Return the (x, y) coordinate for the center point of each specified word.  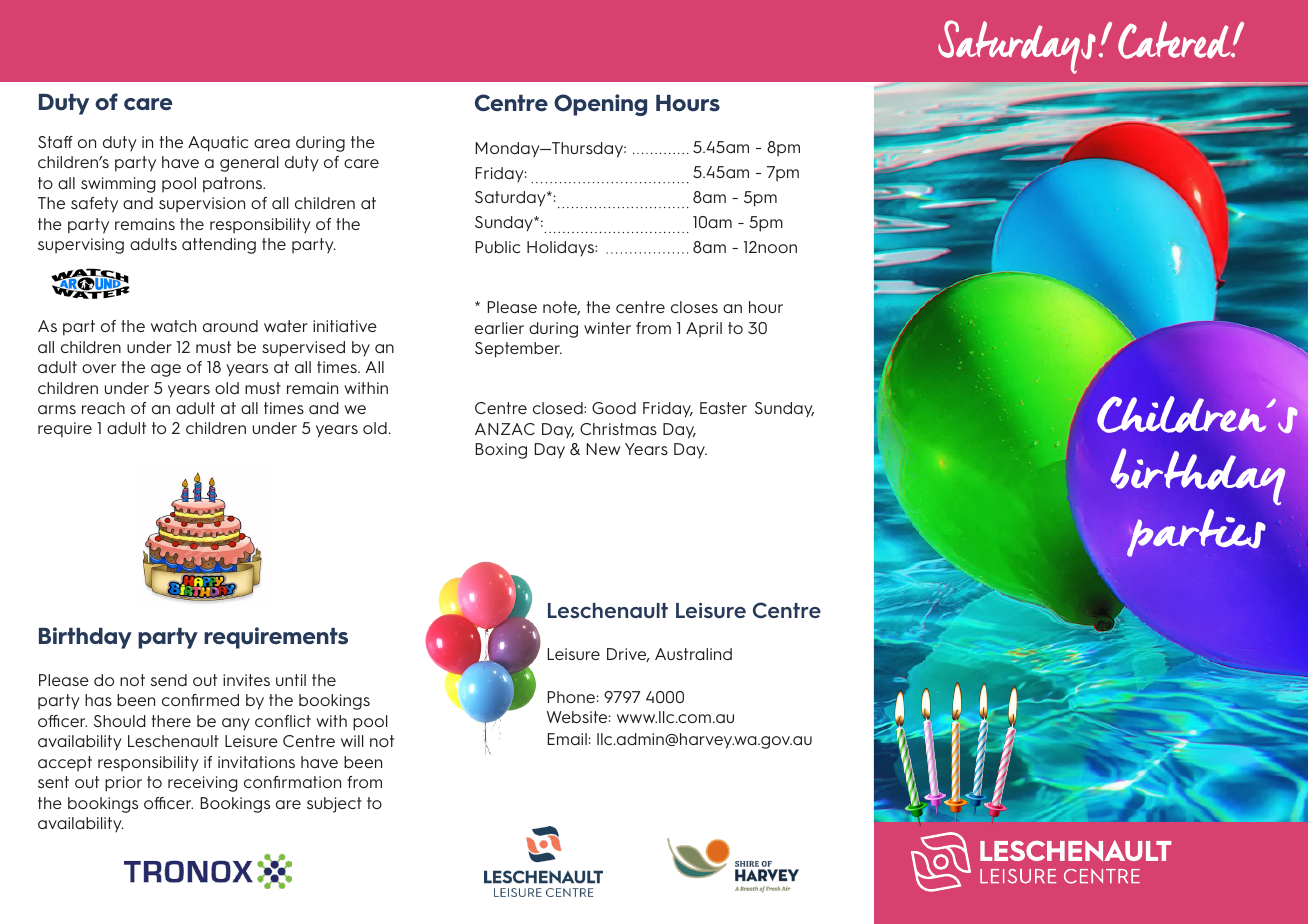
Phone (571, 697)
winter (607, 328)
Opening (600, 105)
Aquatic (218, 144)
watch (173, 326)
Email (567, 739)
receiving (203, 784)
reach (103, 408)
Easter (723, 408)
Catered (1175, 40)
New (603, 449)
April (704, 329)
